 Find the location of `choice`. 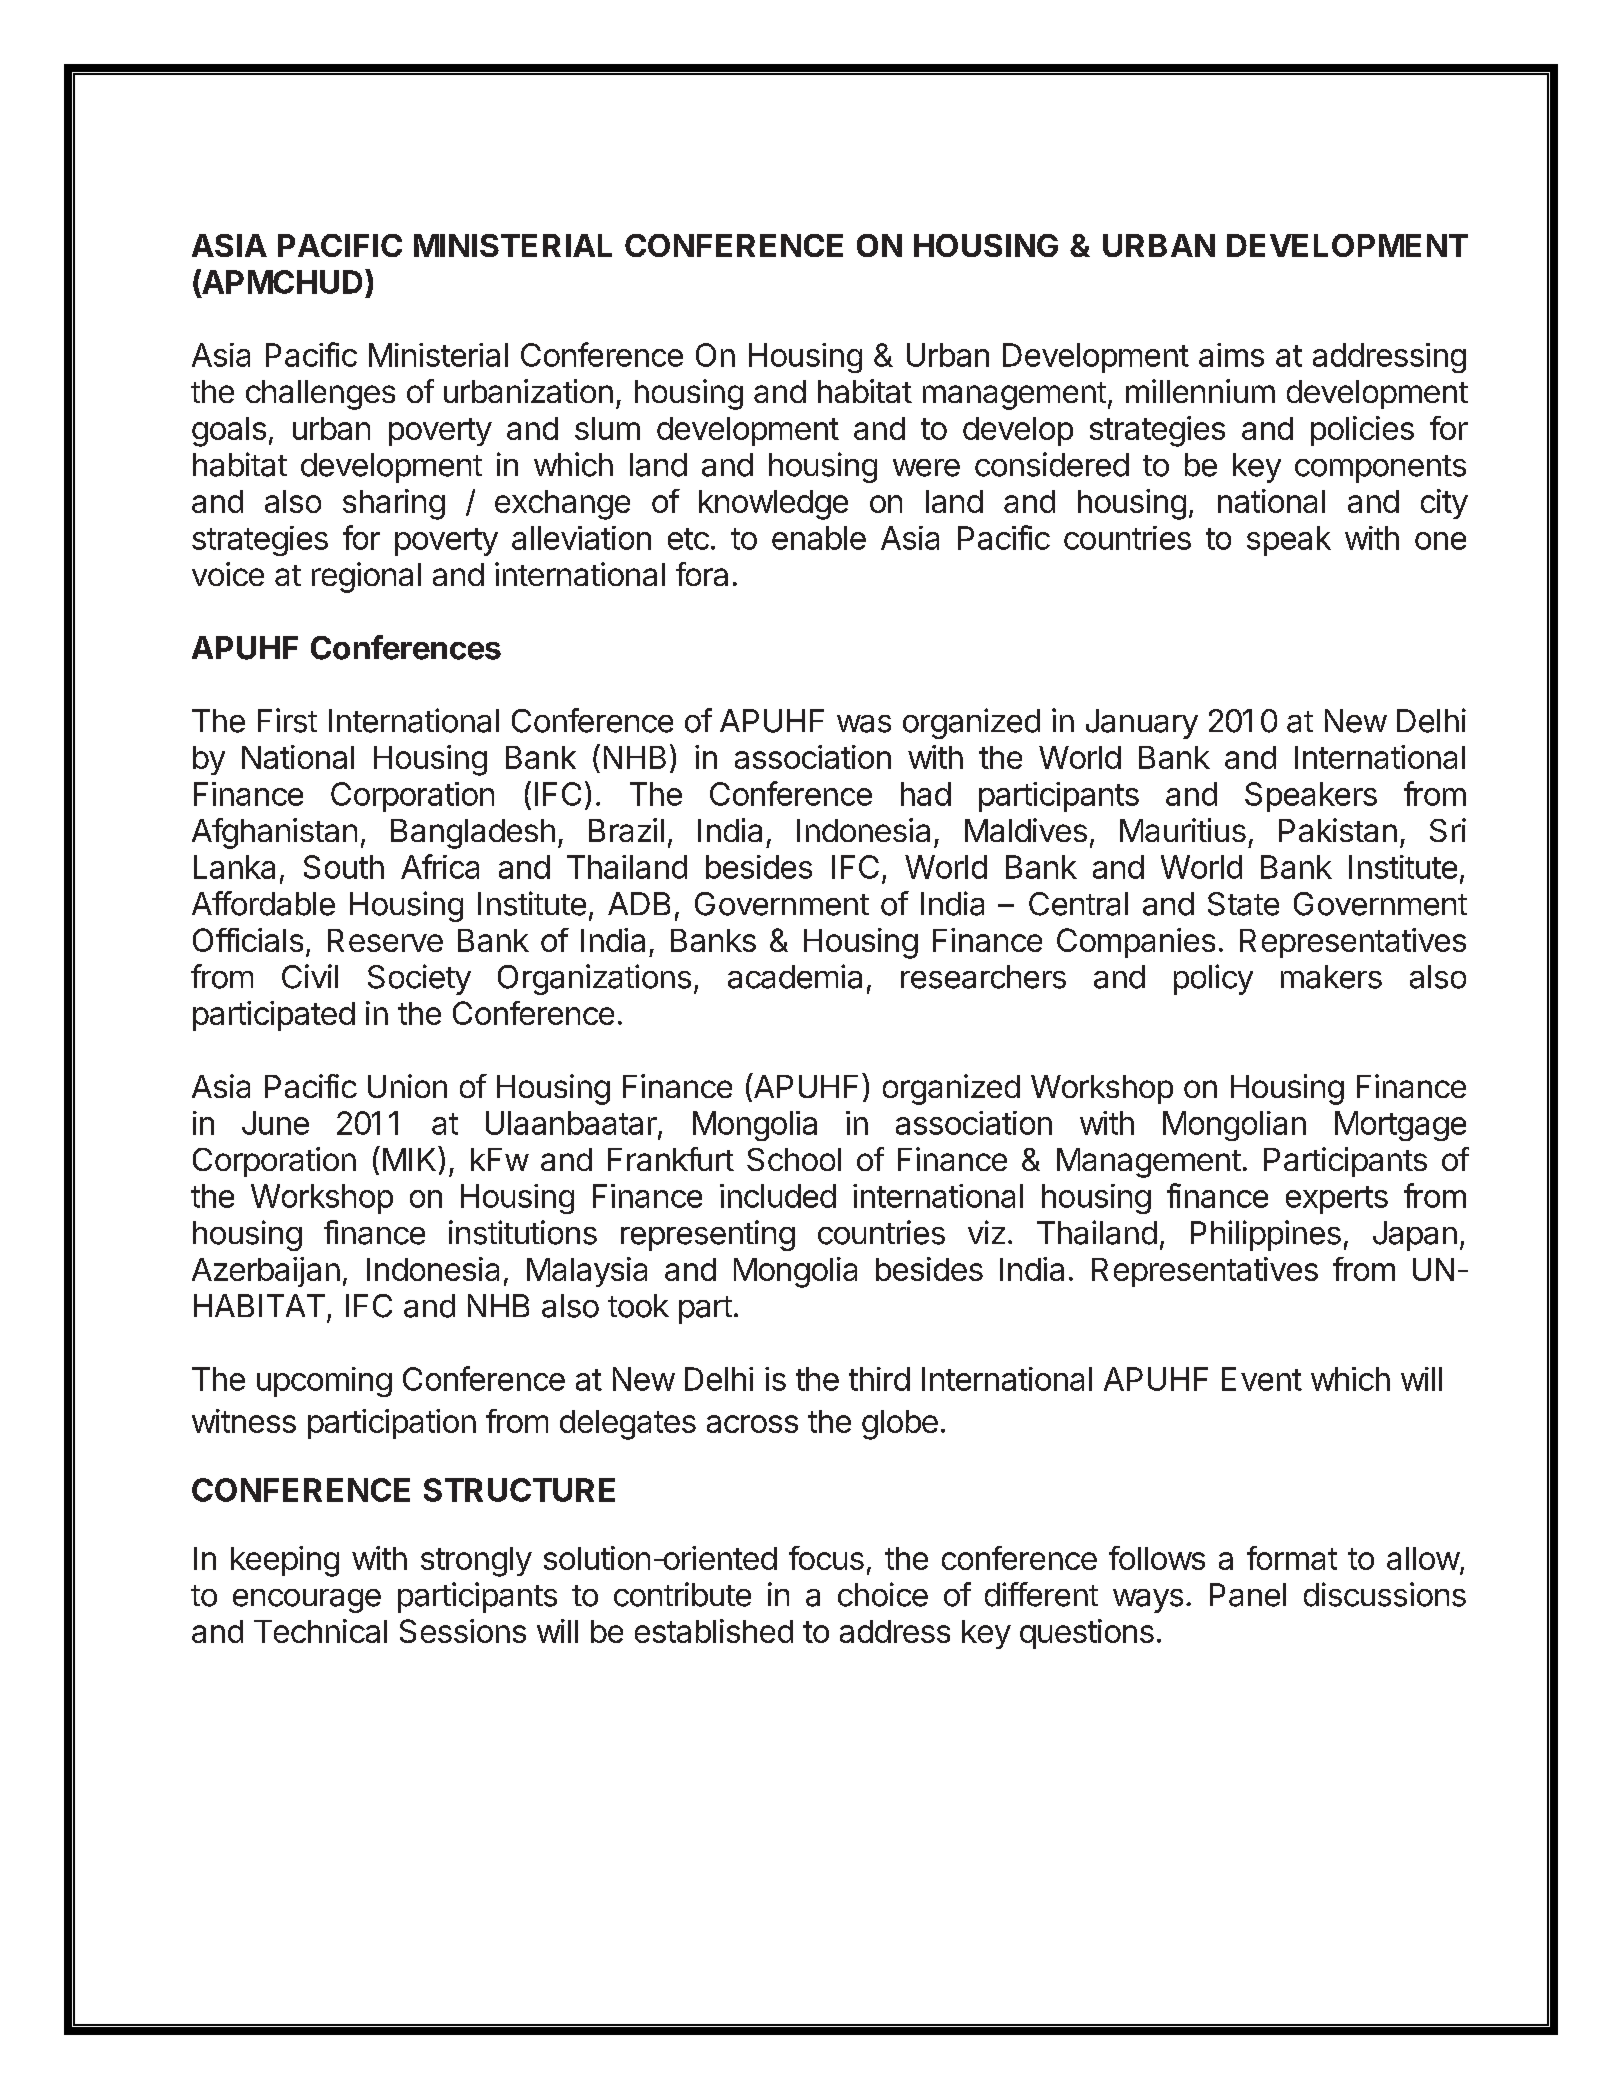

choice is located at coordinates (883, 1594).
